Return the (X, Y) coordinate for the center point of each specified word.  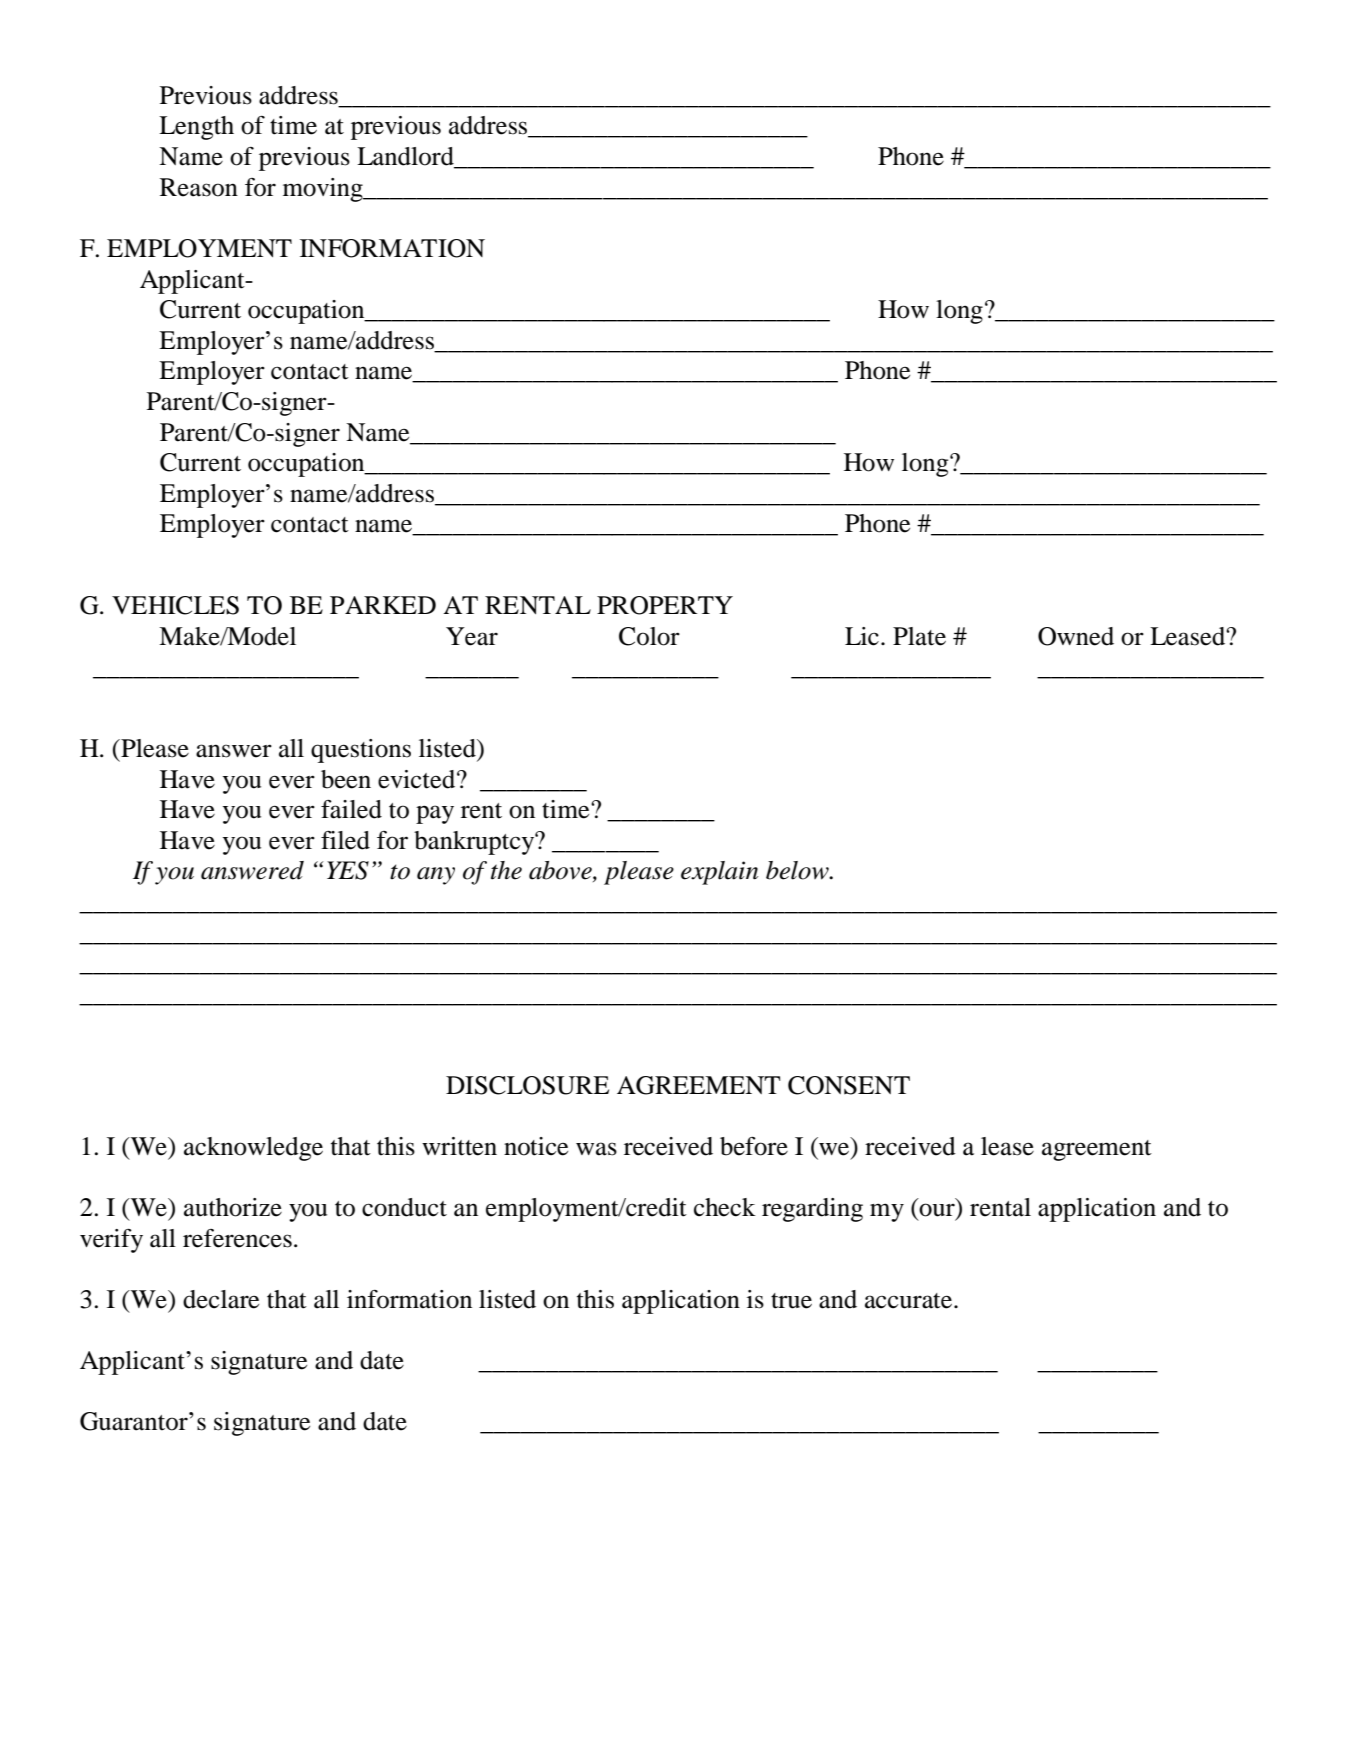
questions (361, 751)
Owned (1076, 636)
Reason (199, 187)
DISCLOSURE (527, 1085)
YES (348, 870)
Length (196, 128)
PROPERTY (665, 605)
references (237, 1238)
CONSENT (849, 1085)
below (798, 870)
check (725, 1207)
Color (649, 636)
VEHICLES (175, 605)
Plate (919, 636)
